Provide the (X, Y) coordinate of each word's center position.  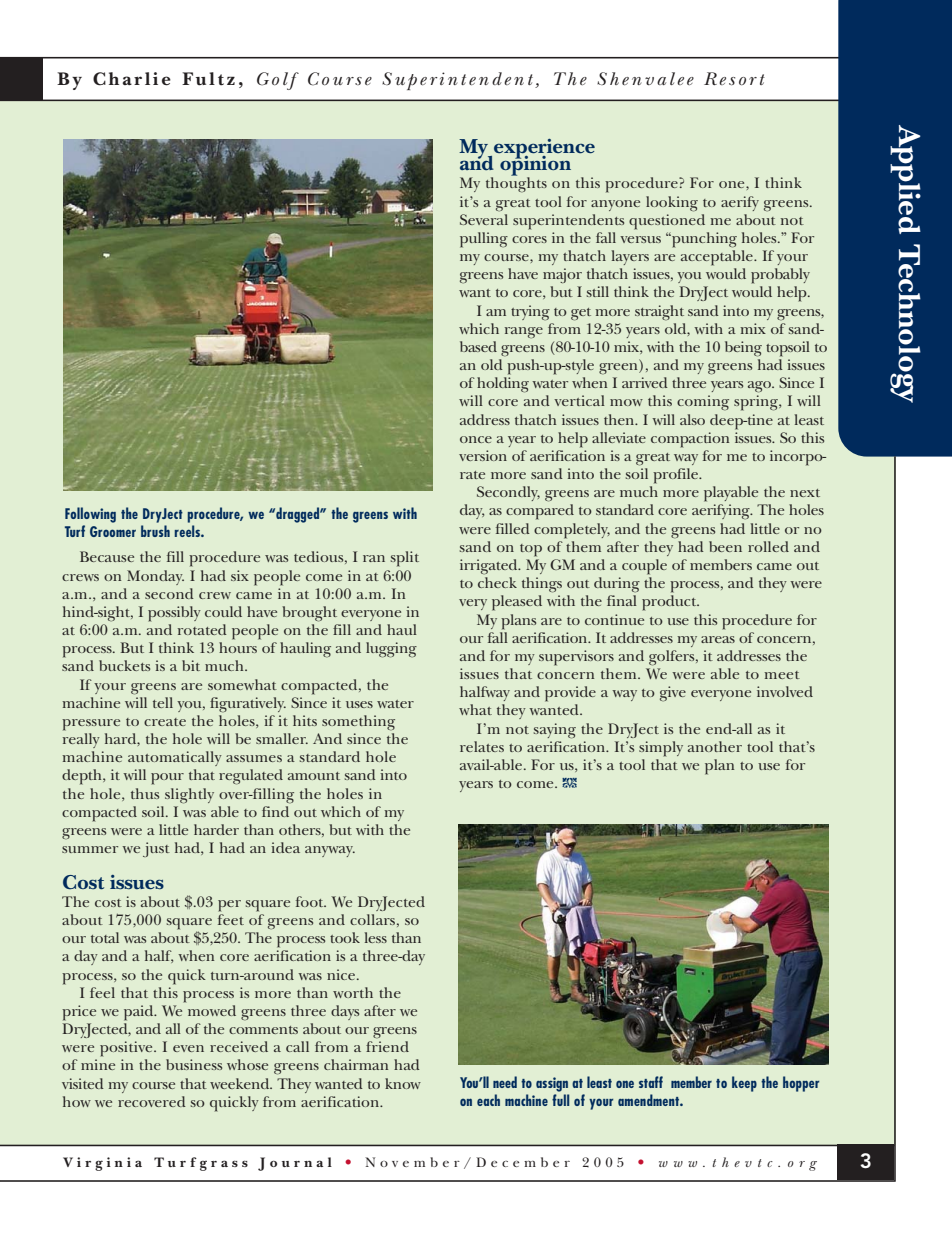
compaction (690, 440)
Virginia (102, 1164)
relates (482, 746)
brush (155, 531)
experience (544, 150)
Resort (734, 79)
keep (744, 1084)
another (715, 746)
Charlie (132, 79)
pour (167, 779)
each (488, 1100)
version (483, 455)
